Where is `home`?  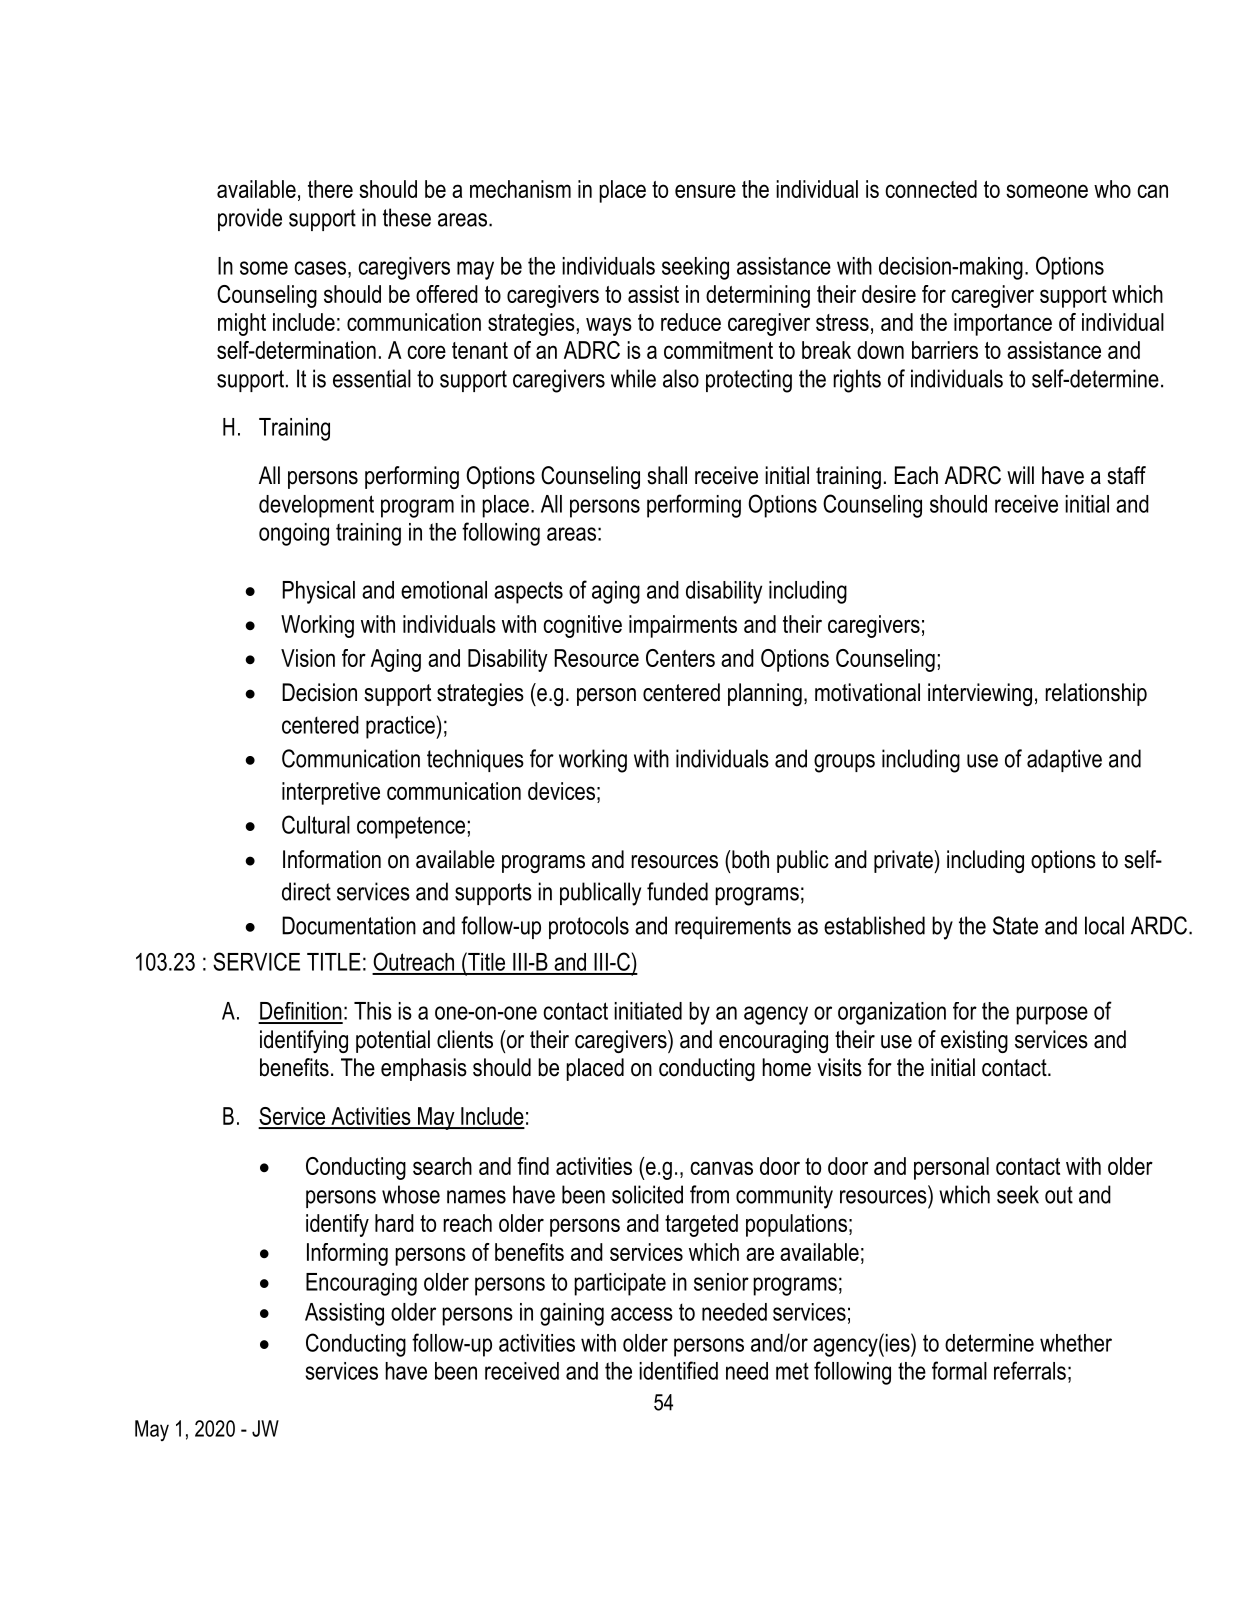
home is located at coordinates (786, 1067).
